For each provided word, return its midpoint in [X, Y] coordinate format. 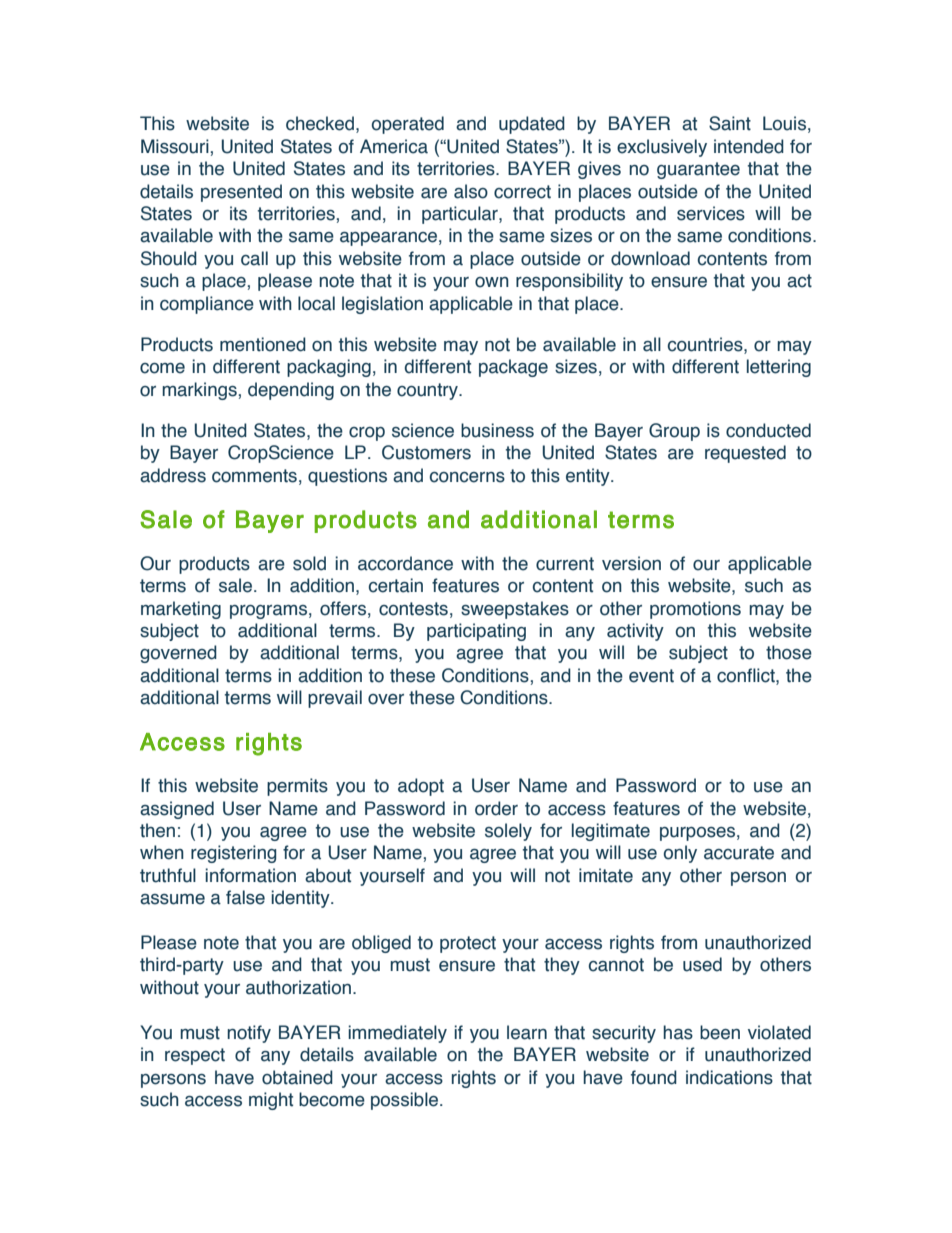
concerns [467, 477]
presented [241, 193]
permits [297, 787]
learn [527, 1032]
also [471, 191]
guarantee [698, 170]
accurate [739, 853]
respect [195, 1056]
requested [745, 454]
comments [254, 476]
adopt [421, 787]
